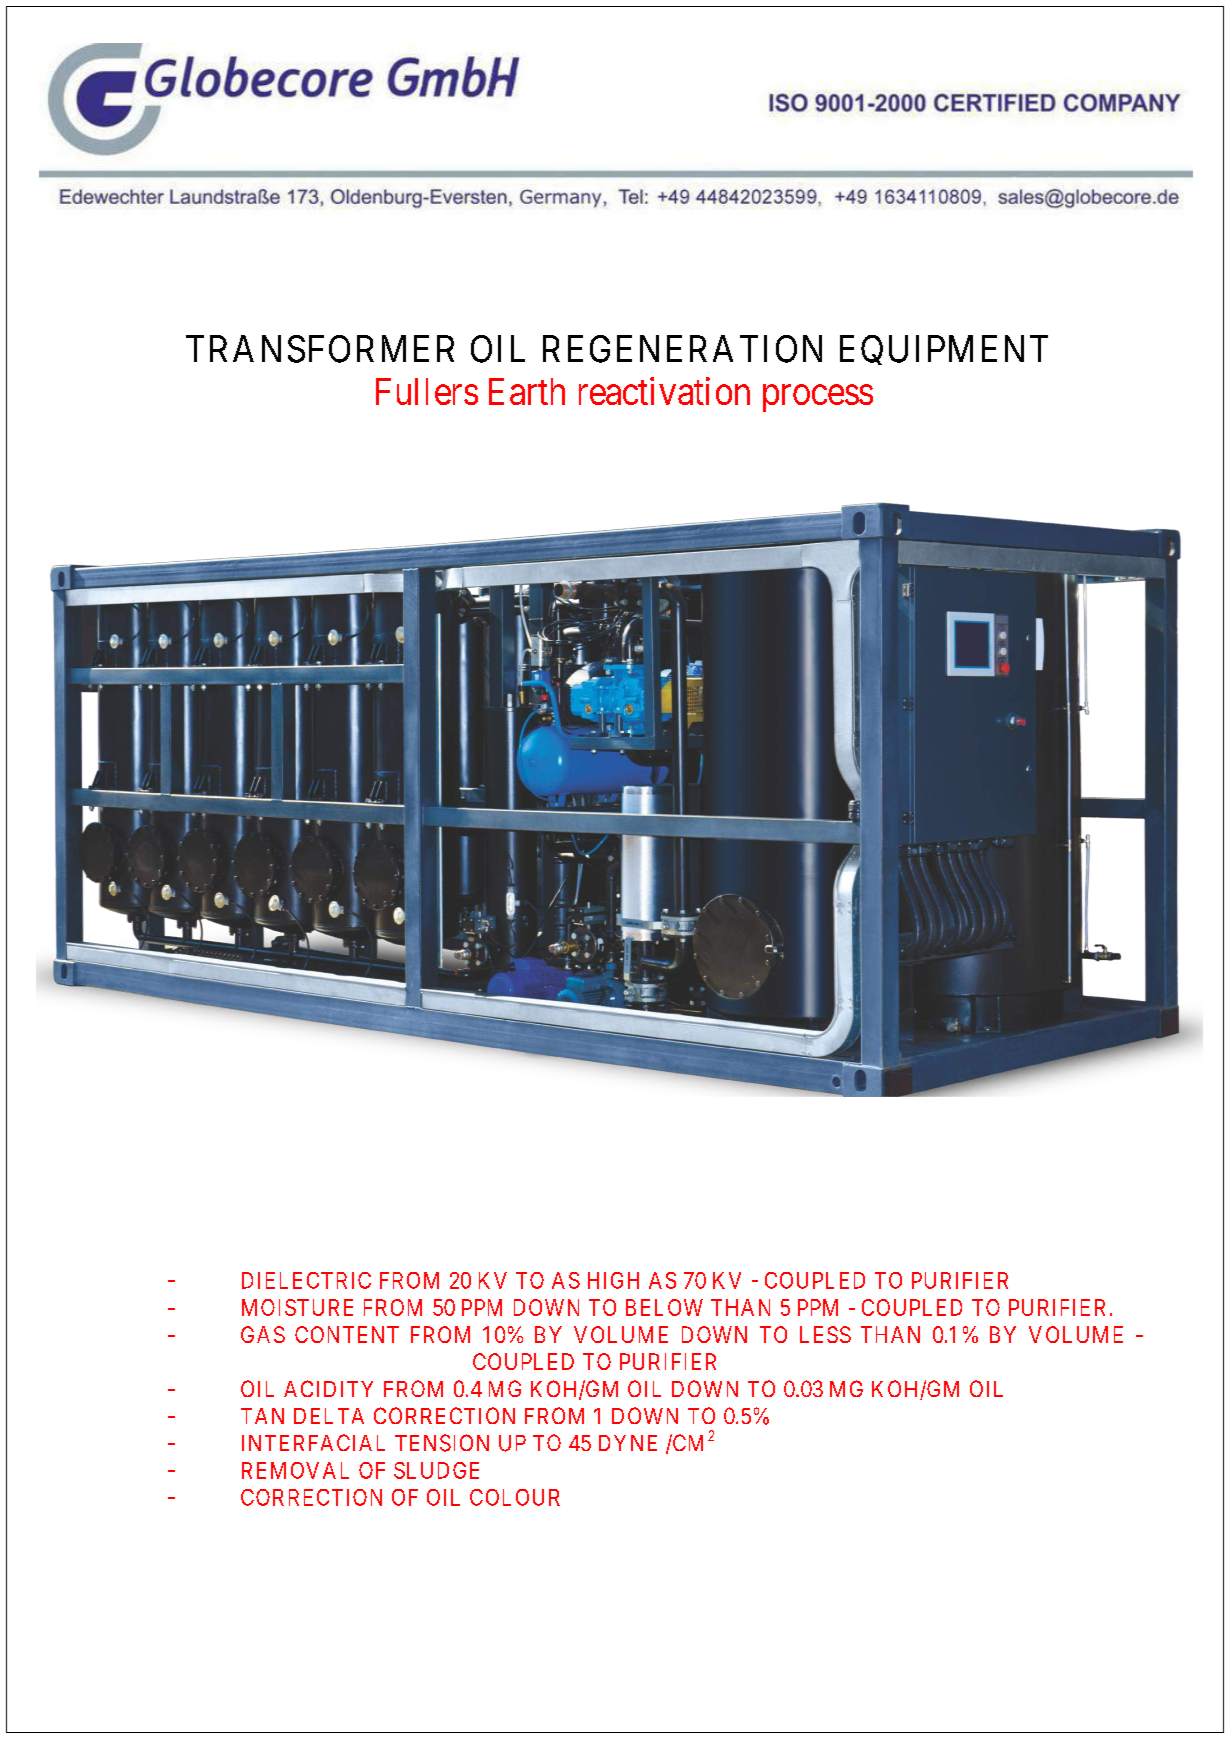 This screenshot has width=1230, height=1739. What do you see at coordinates (320, 349) in the screenshot?
I see `TRANSFORMER` at bounding box center [320, 349].
